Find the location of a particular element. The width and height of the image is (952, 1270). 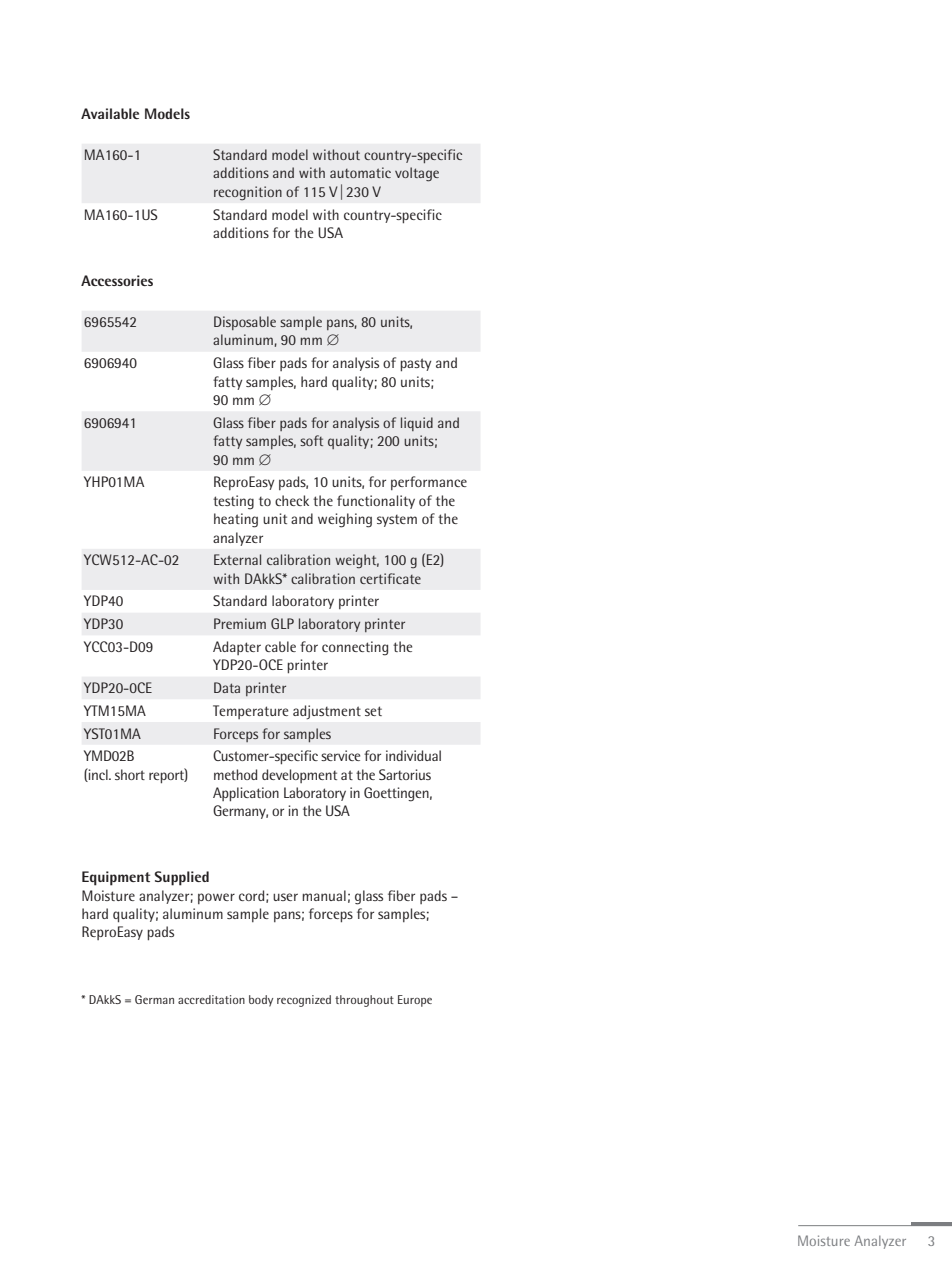

pasty is located at coordinates (415, 365).
